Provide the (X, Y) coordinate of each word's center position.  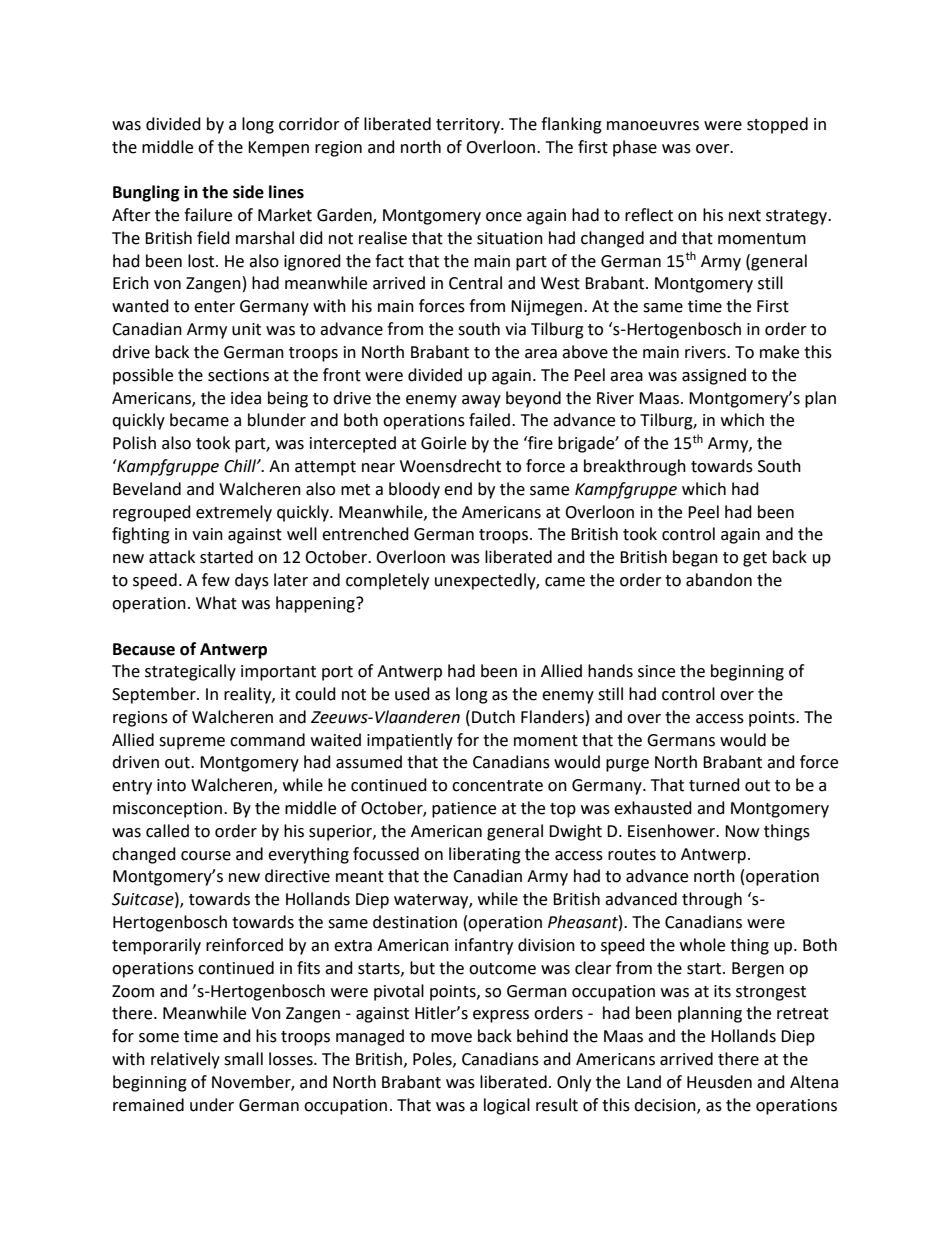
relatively (185, 1060)
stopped (777, 125)
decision (666, 1105)
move (451, 1038)
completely (387, 581)
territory (469, 126)
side (248, 192)
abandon (719, 580)
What (216, 603)
